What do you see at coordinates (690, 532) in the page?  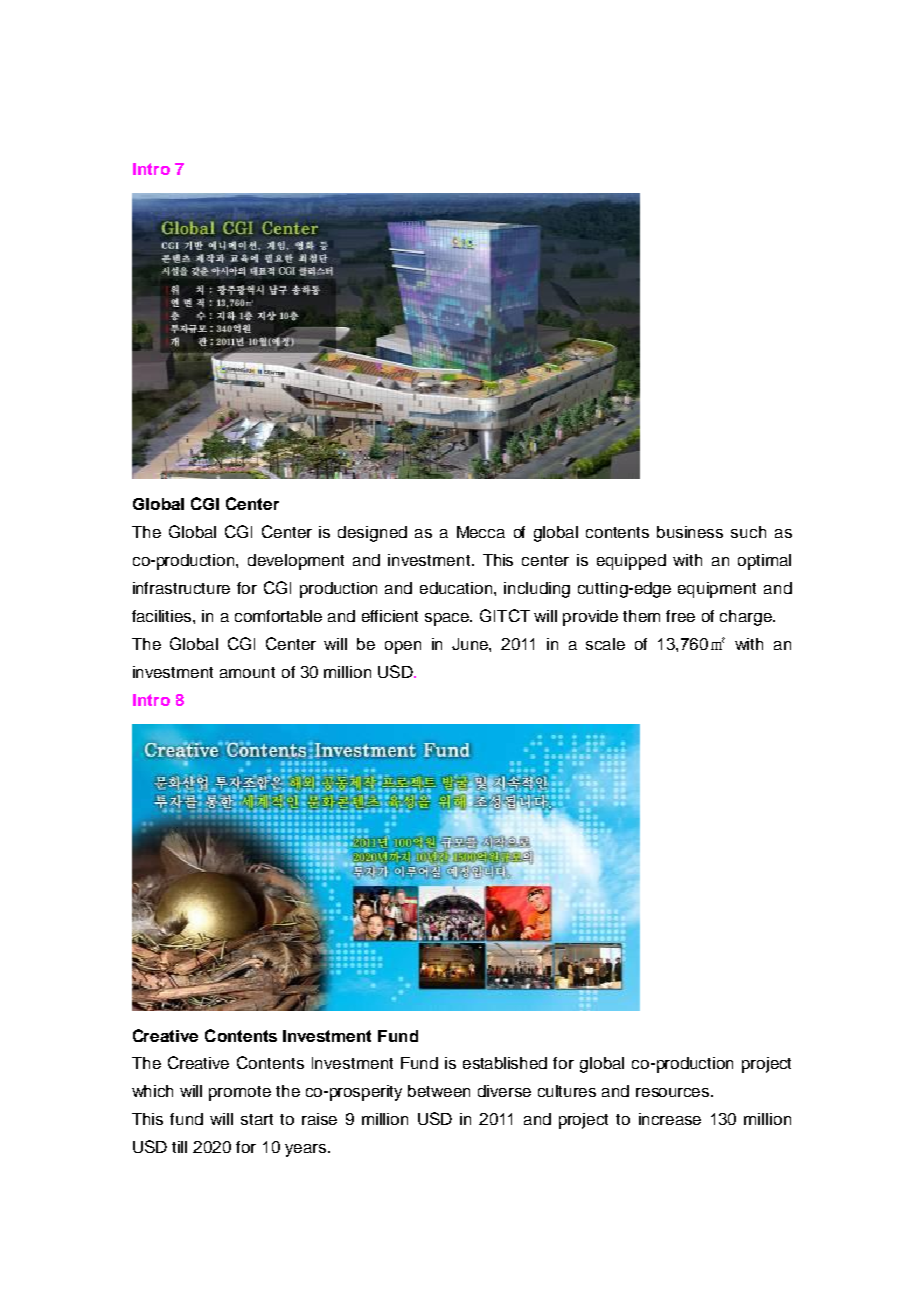 I see `business` at bounding box center [690, 532].
